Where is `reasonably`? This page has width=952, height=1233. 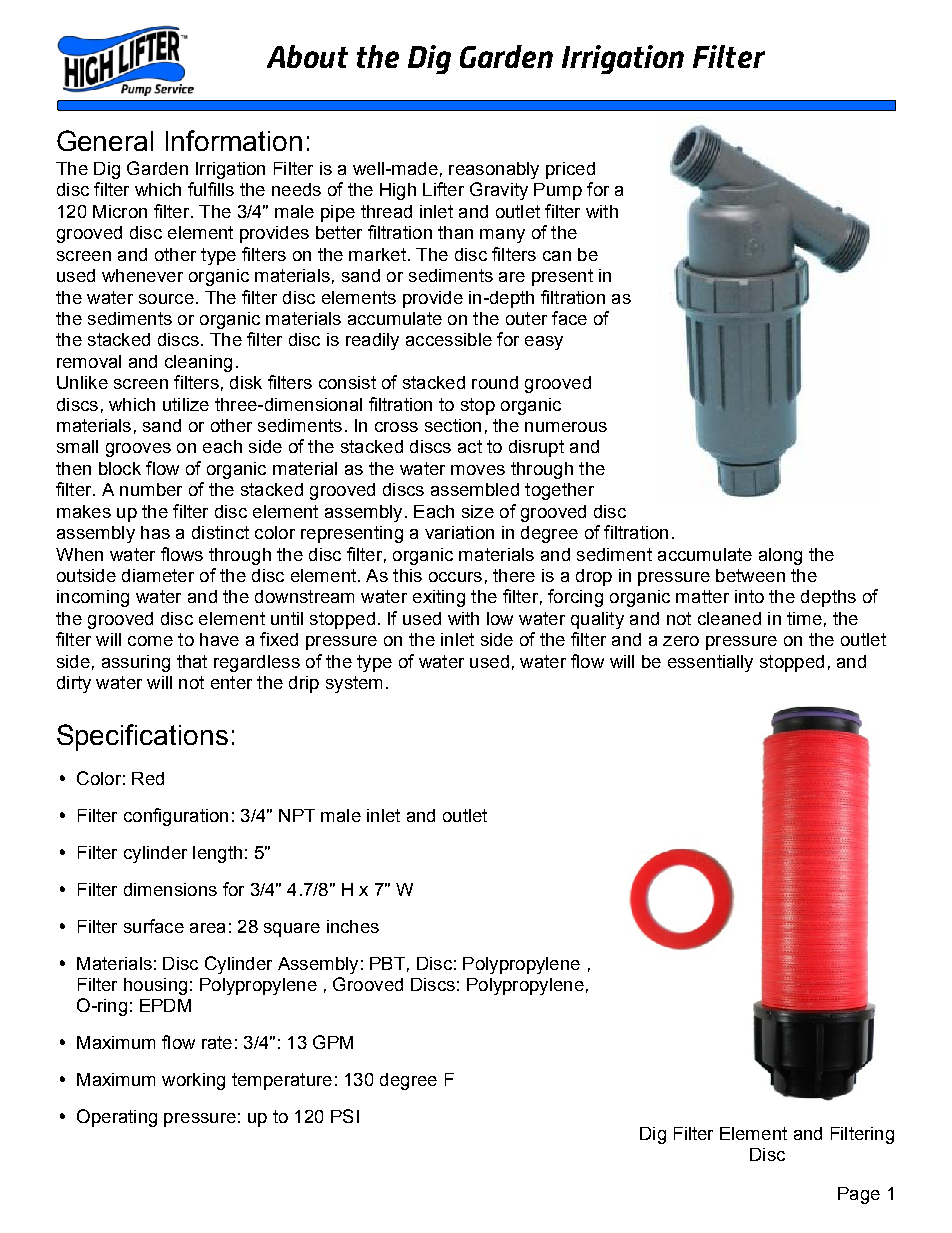 reasonably is located at coordinates (494, 170).
